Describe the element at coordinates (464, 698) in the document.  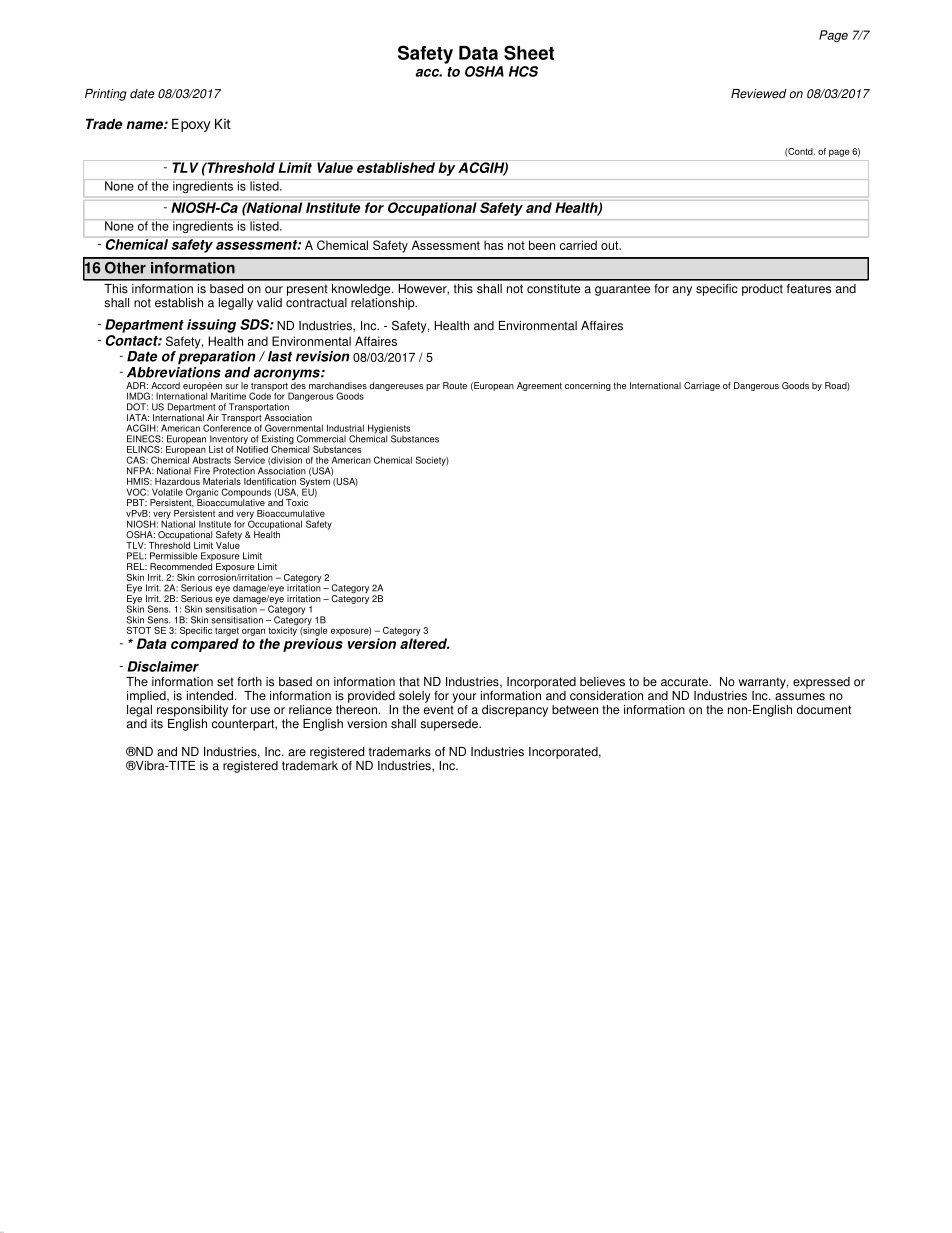
I see `your` at that location.
